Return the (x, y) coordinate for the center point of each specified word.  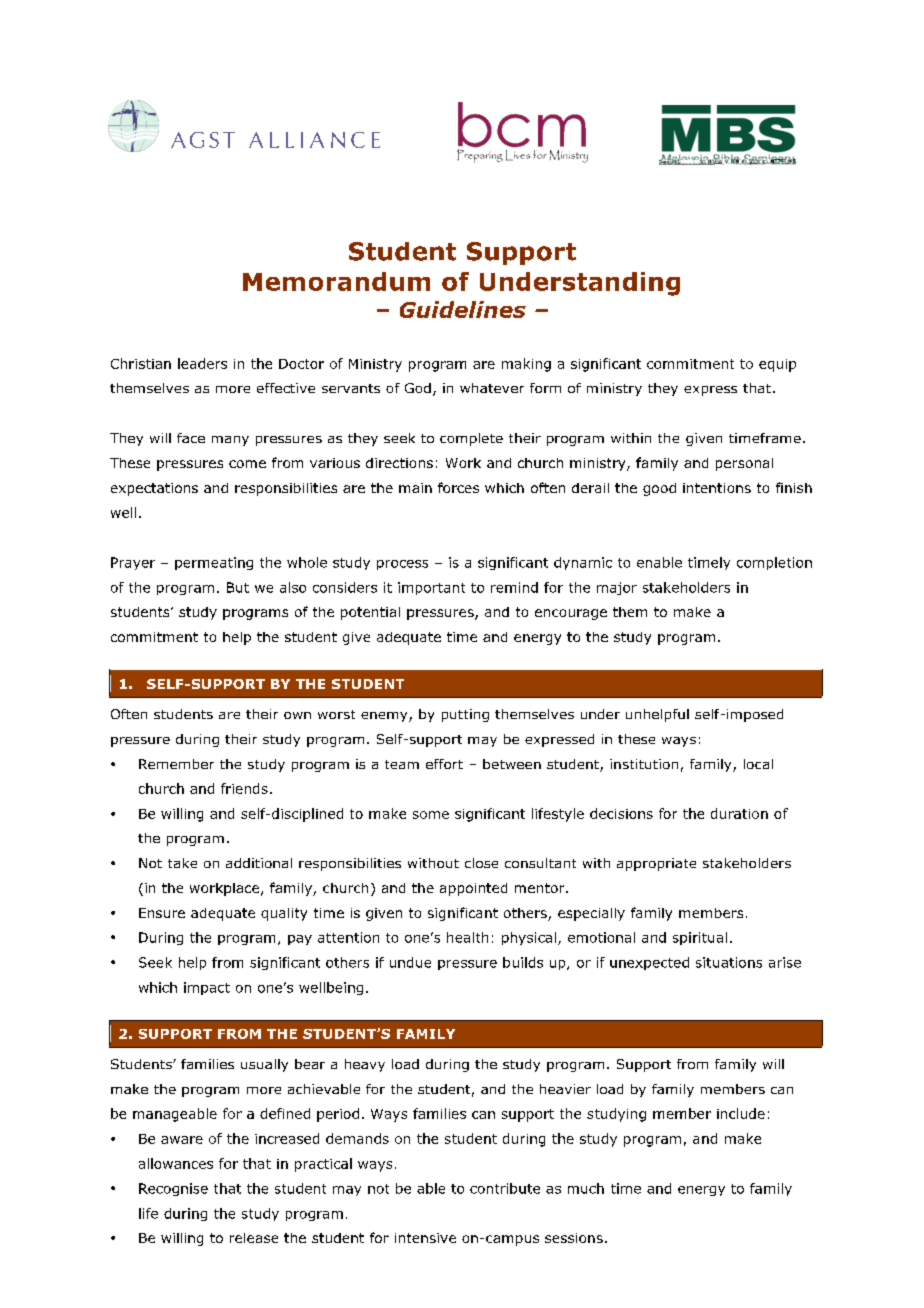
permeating (214, 563)
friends (244, 788)
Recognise (173, 1189)
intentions (717, 488)
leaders (202, 363)
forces (458, 487)
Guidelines (463, 309)
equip (777, 365)
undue (410, 962)
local (758, 764)
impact (207, 988)
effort (444, 764)
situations (729, 962)
